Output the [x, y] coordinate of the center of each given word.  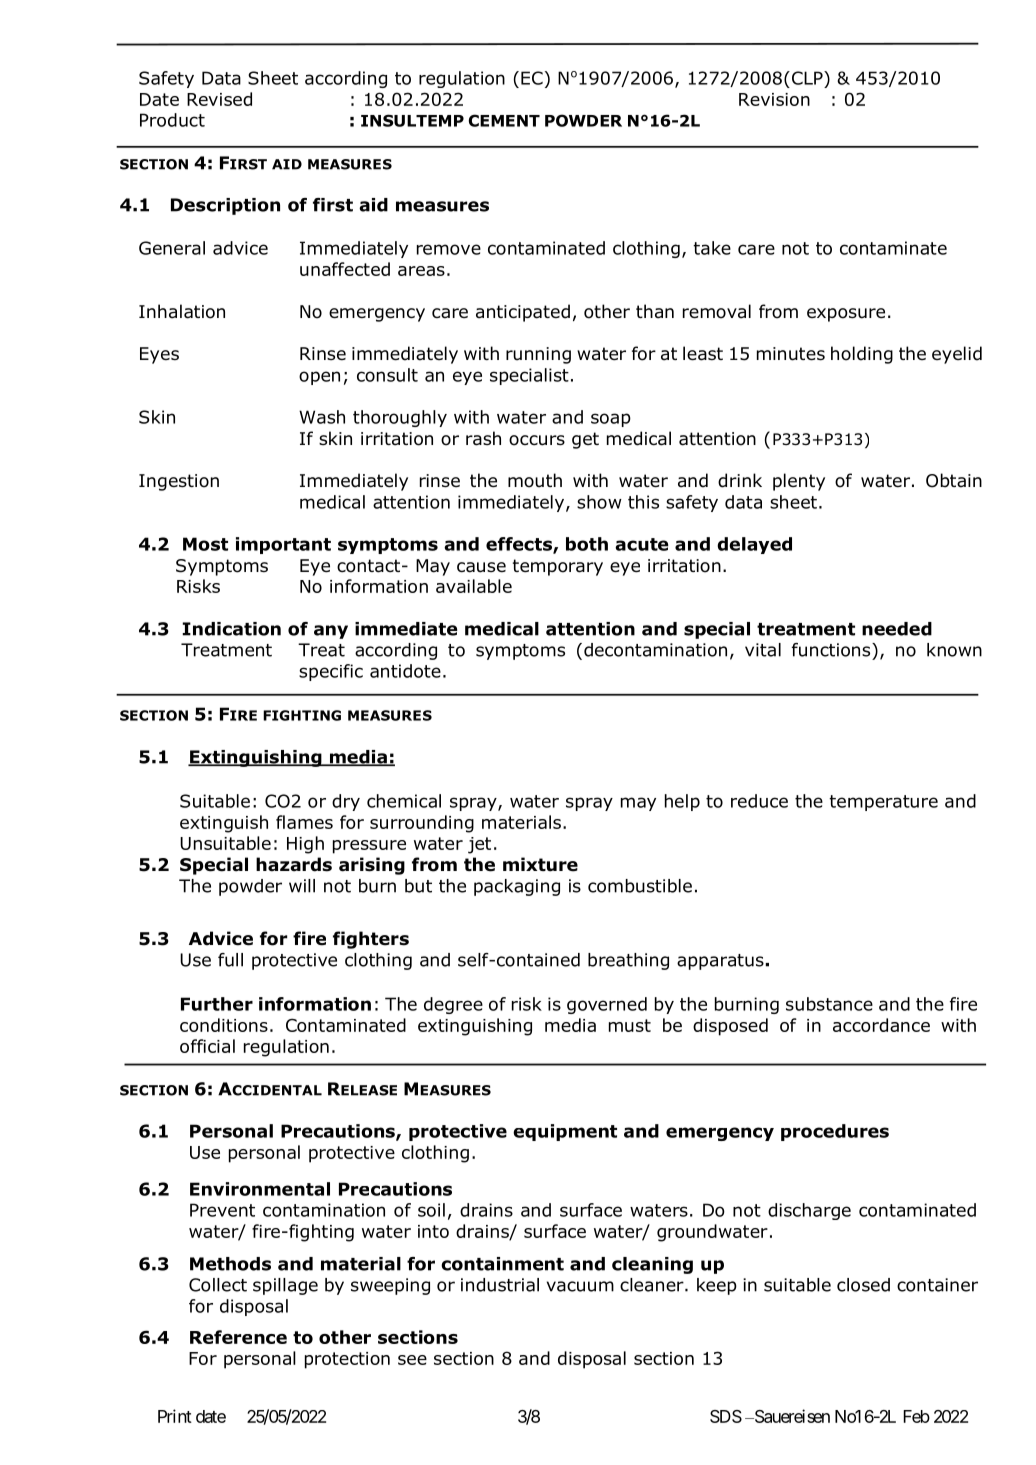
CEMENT [504, 120]
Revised [219, 99]
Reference [238, 1337]
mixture [540, 864]
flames [304, 822]
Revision [774, 99]
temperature [883, 803]
